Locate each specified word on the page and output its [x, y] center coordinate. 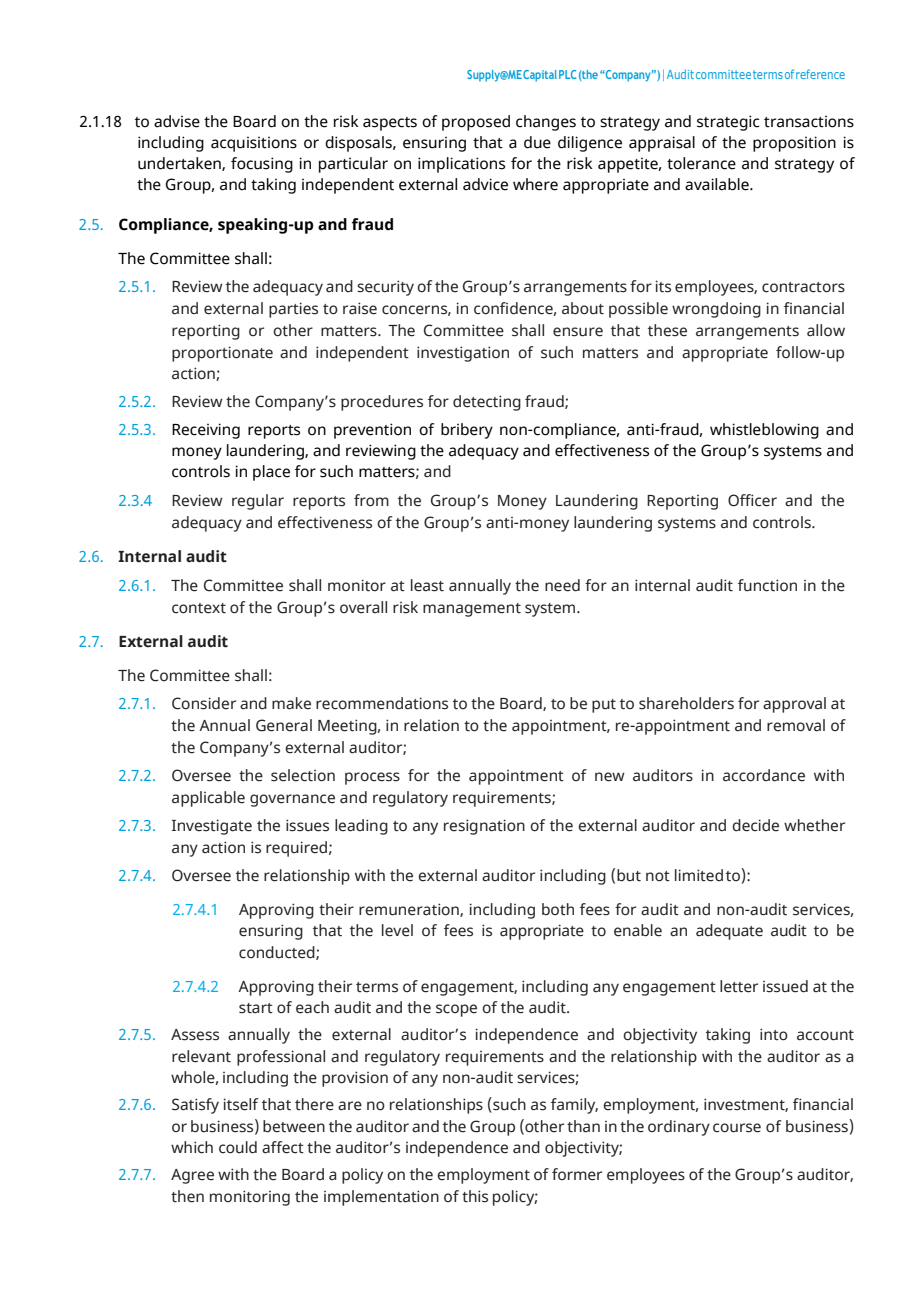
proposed [476, 123]
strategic [728, 123]
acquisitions [254, 144]
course [737, 1128]
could [238, 1147]
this [475, 1196]
